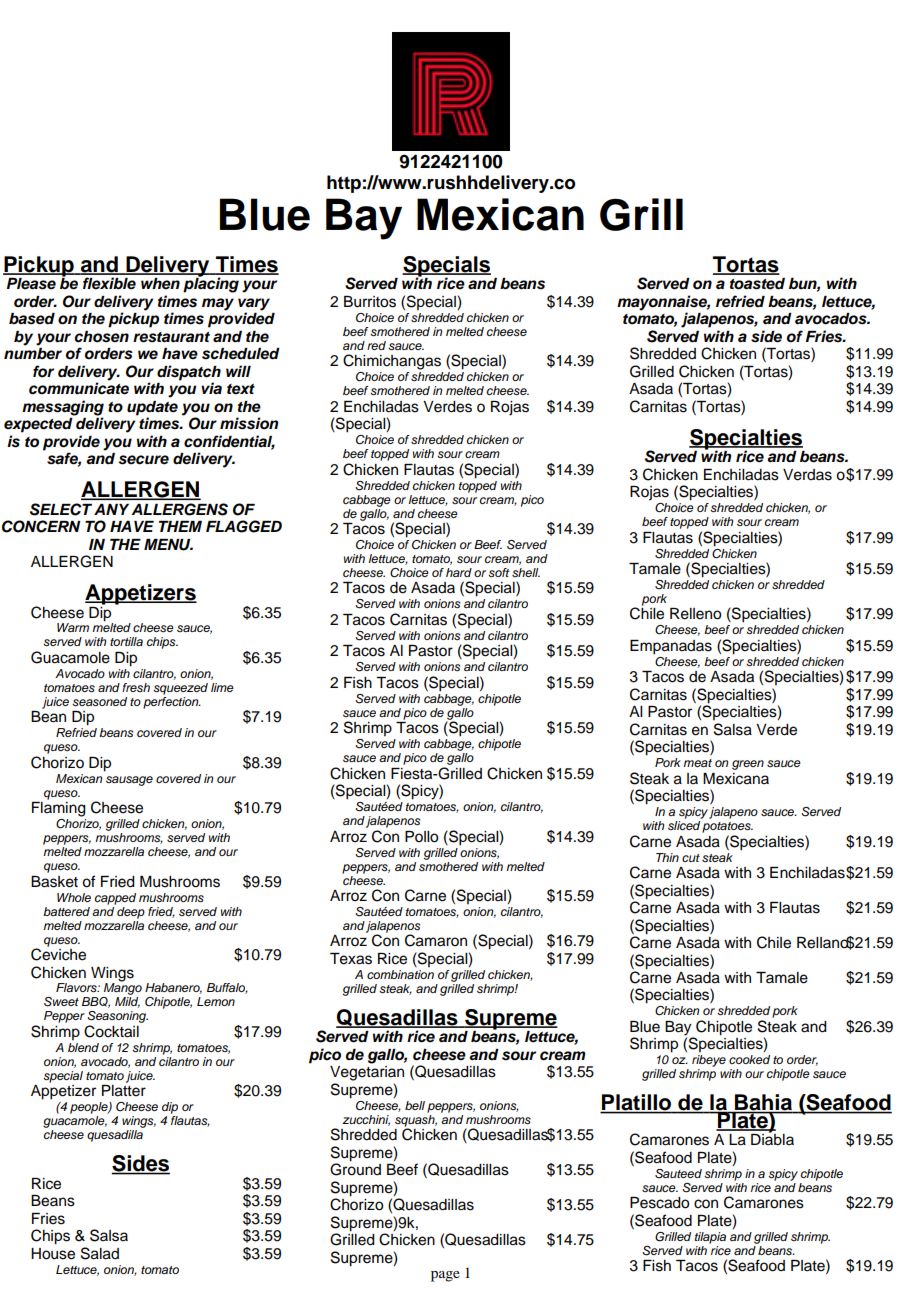 The width and height of the screenshot is (924, 1308). What do you see at coordinates (421, 837) in the screenshot?
I see `Pollo` at bounding box center [421, 837].
